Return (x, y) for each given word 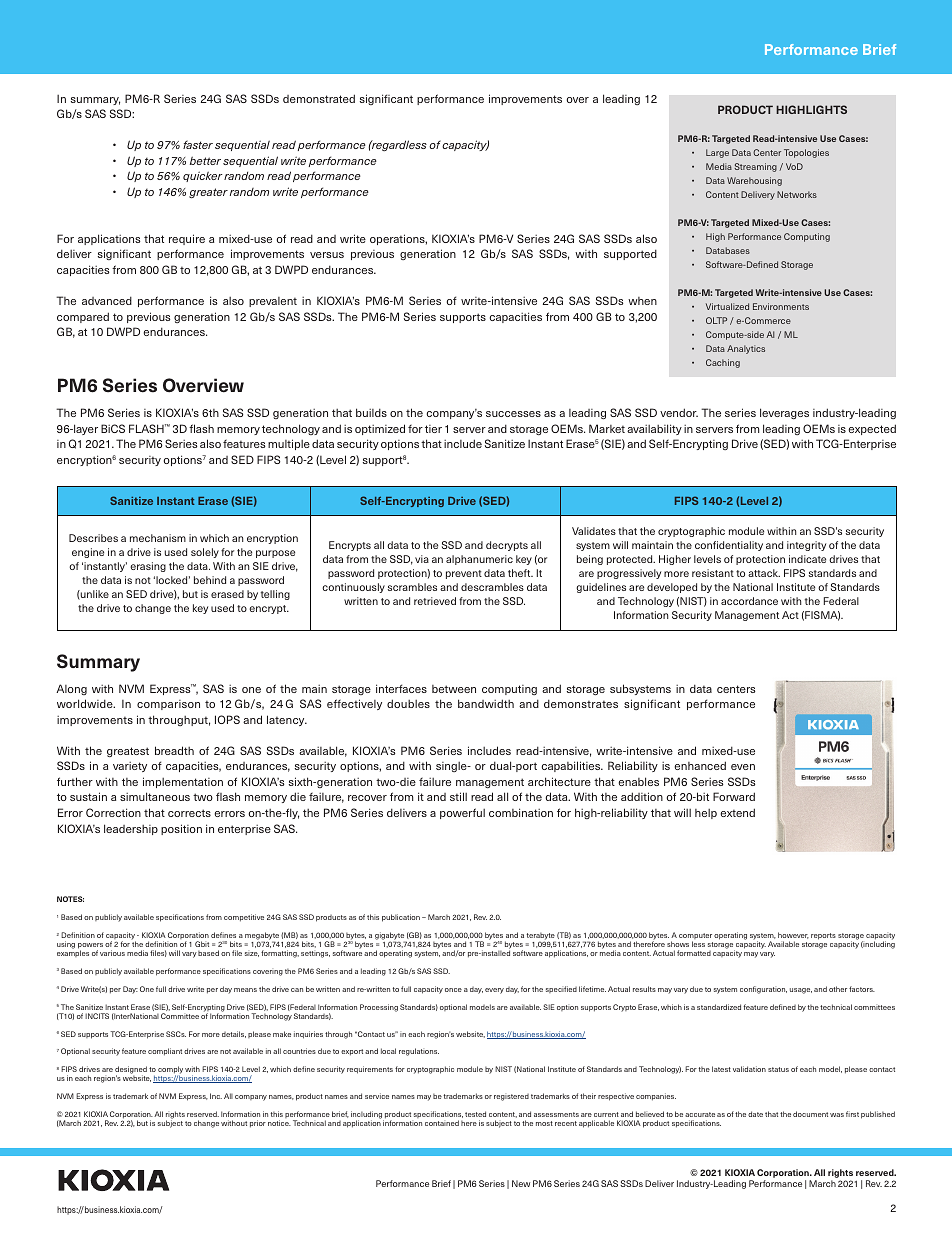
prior (258, 1124)
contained (442, 1123)
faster (198, 144)
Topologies (806, 153)
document (810, 1114)
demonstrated (319, 98)
